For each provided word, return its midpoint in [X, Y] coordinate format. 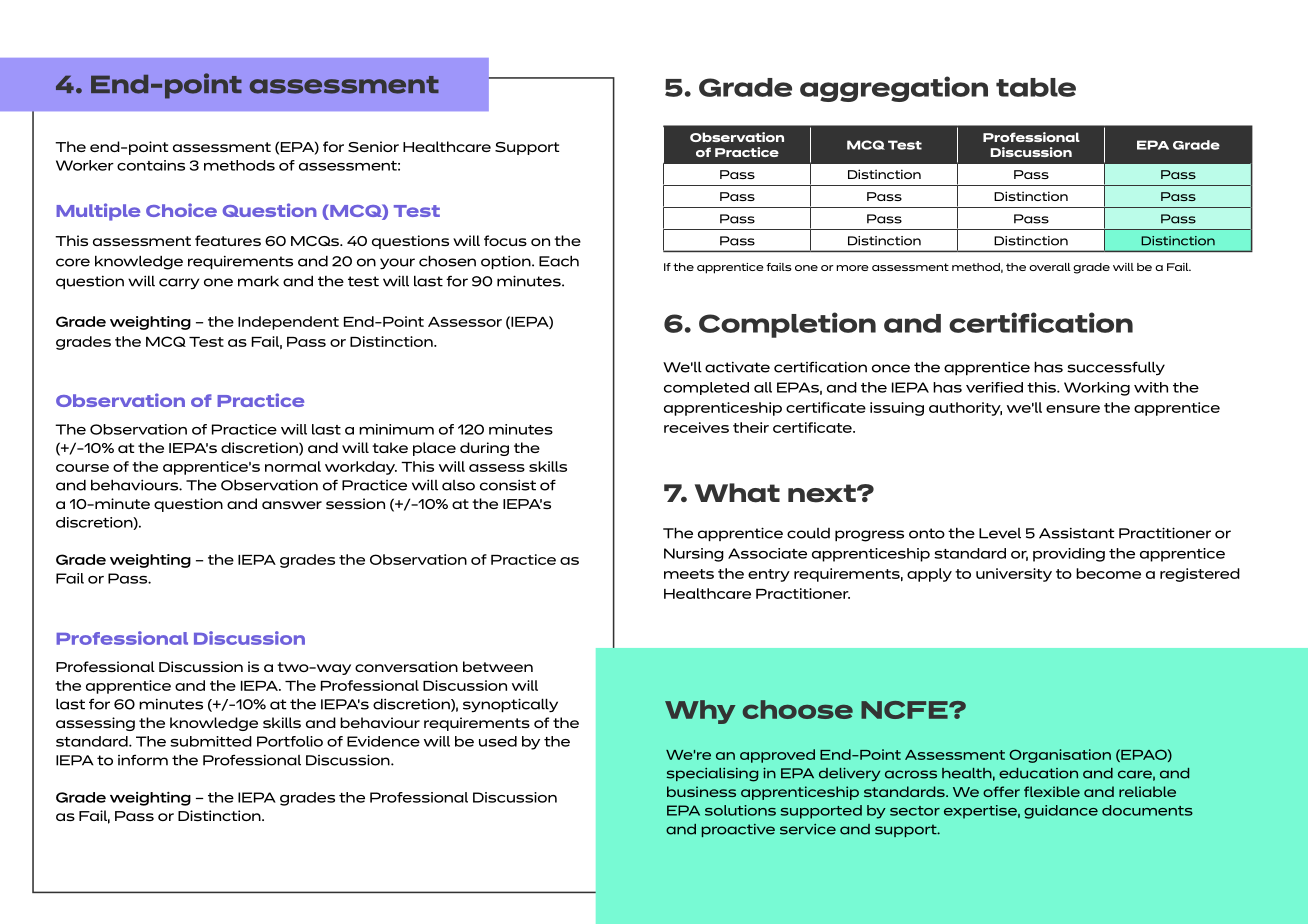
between [498, 666]
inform [143, 760]
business [701, 791]
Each [559, 261]
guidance [1061, 812]
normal [293, 466]
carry [179, 284]
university [1014, 575]
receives [696, 427]
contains [151, 165]
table [1036, 87]
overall [1050, 267]
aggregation [894, 89]
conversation [406, 666]
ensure [1073, 409]
